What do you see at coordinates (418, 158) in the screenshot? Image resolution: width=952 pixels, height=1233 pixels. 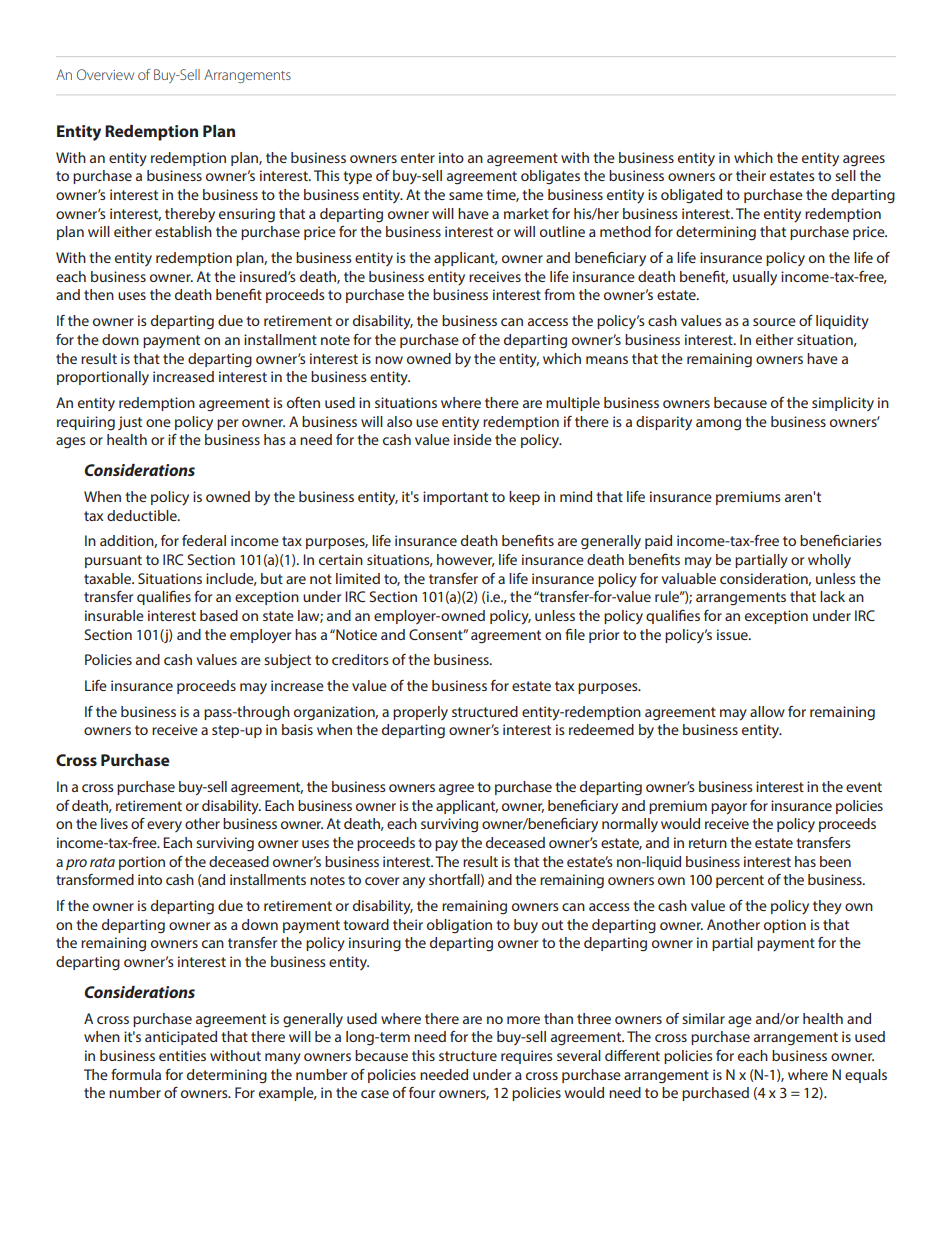 I see `enter` at bounding box center [418, 158].
